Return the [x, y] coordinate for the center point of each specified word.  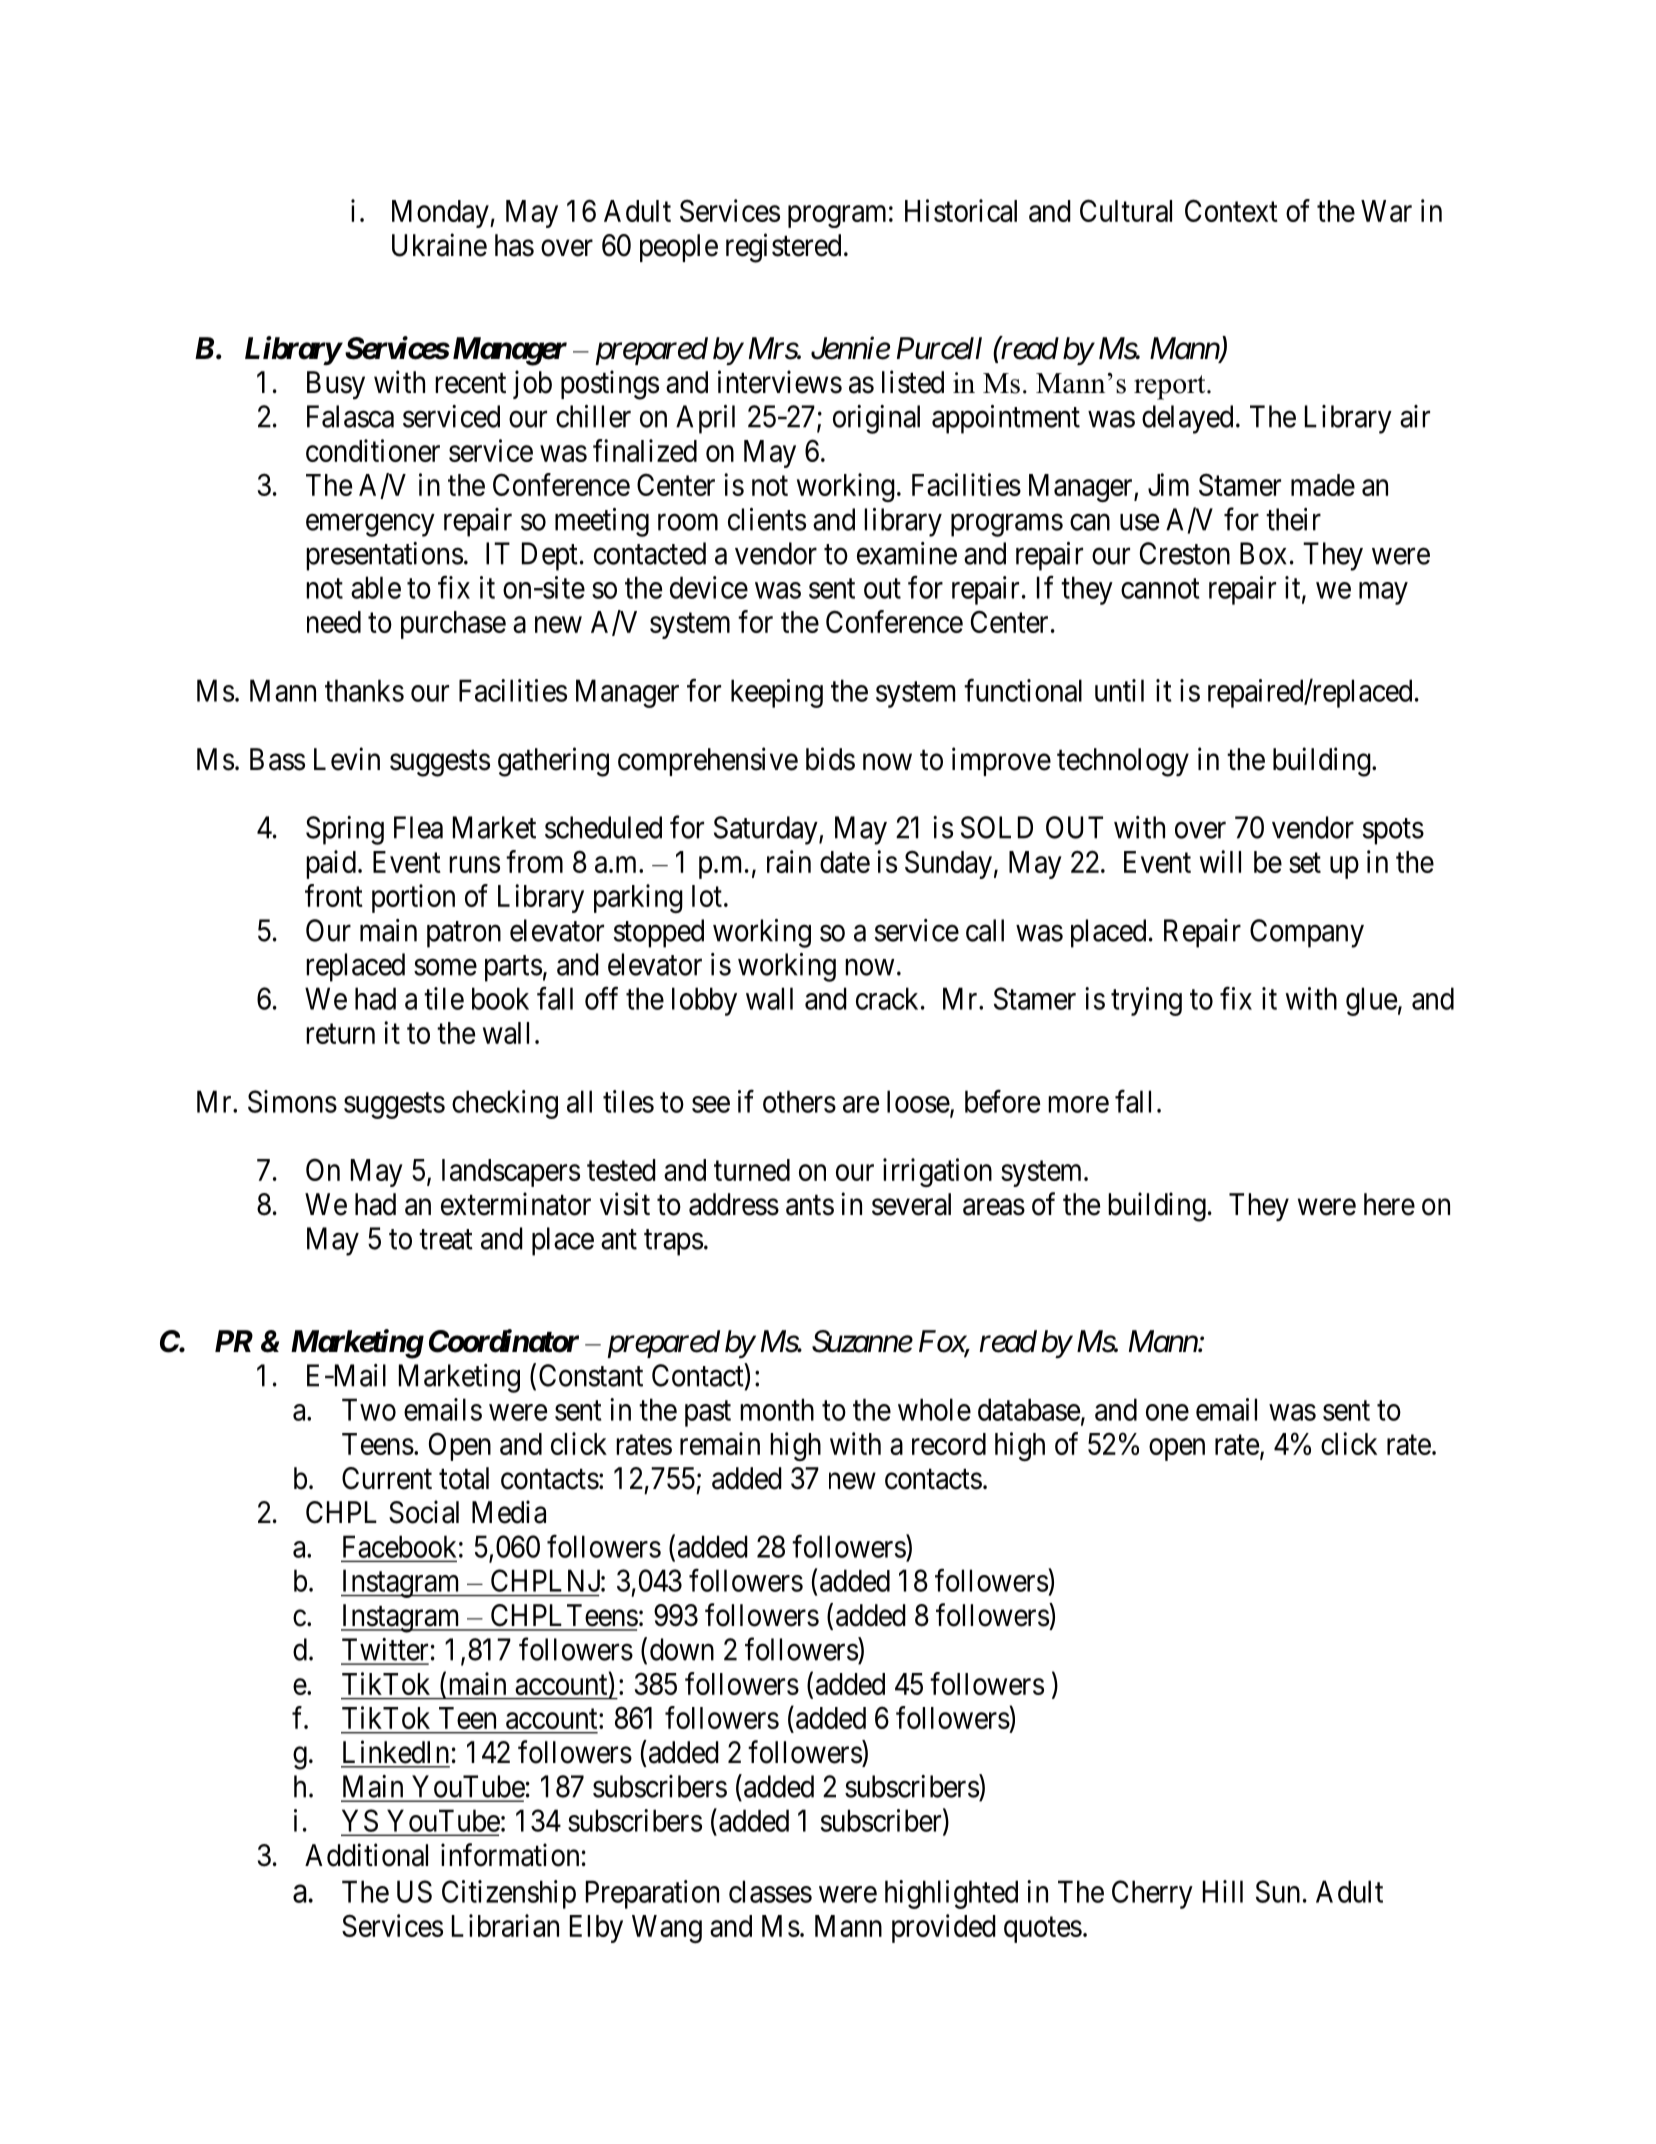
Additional [366, 1855]
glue [1371, 1001]
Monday [441, 214]
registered [783, 248]
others [799, 1101]
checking [505, 1104]
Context [1231, 210]
